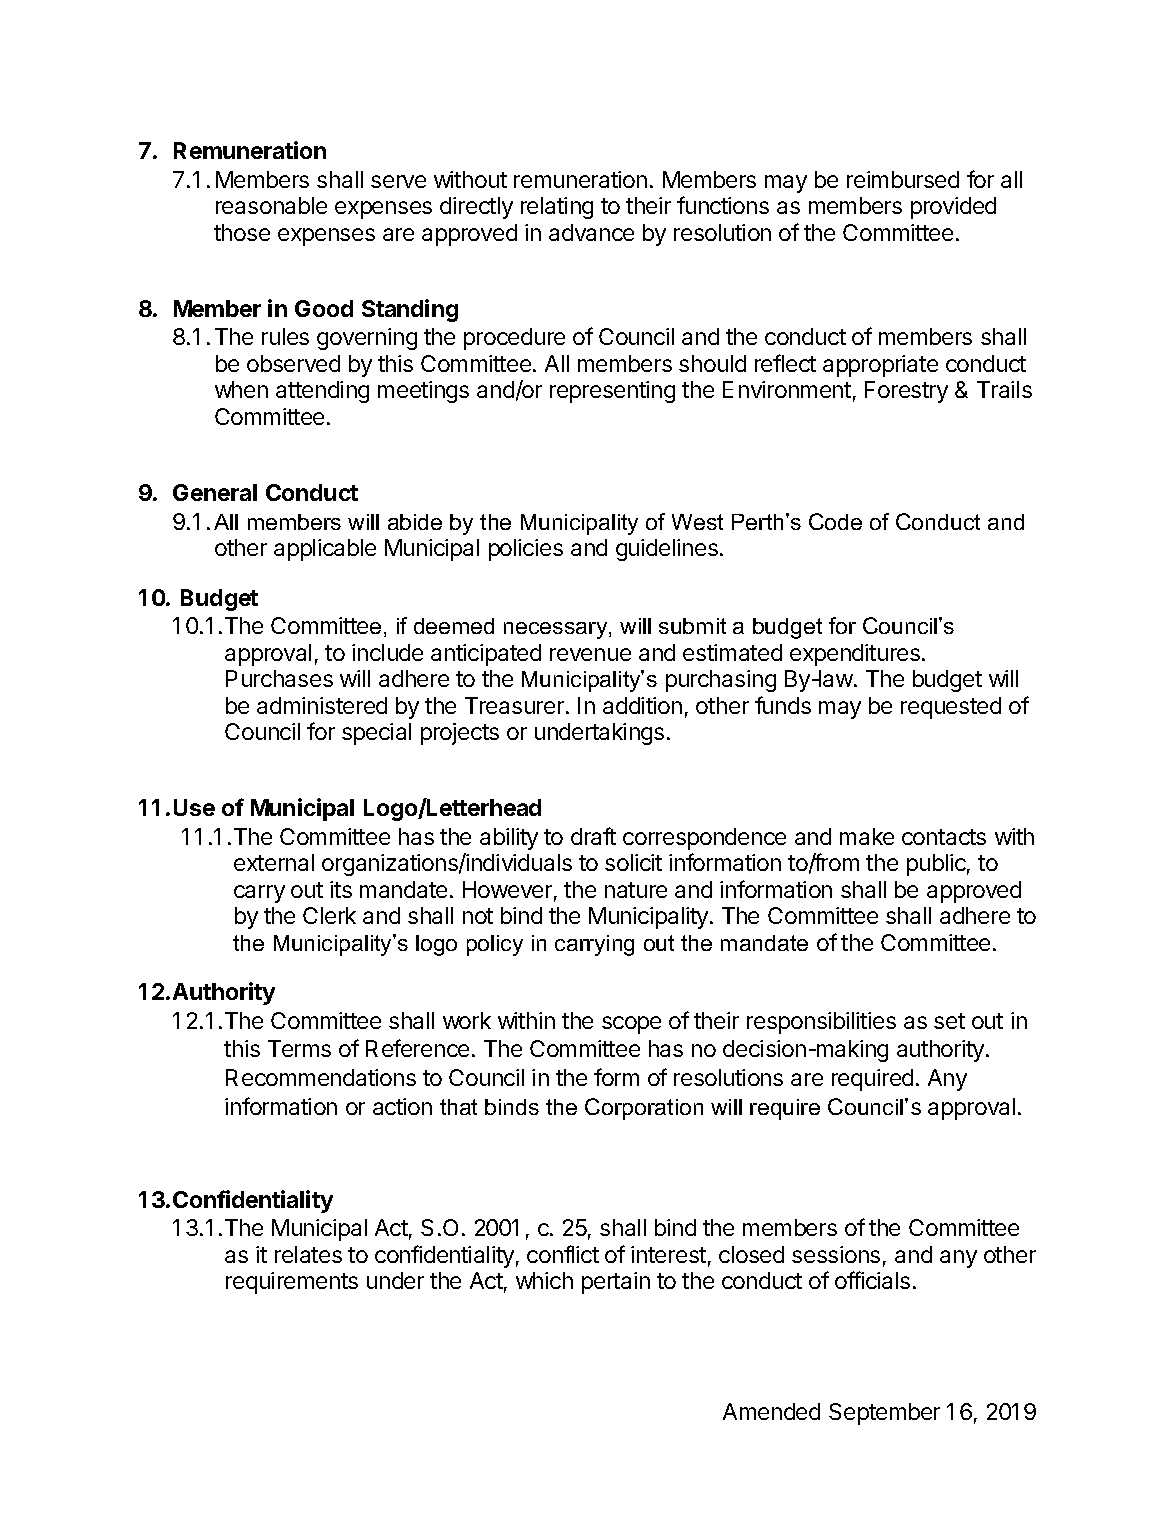 This page has height=1520, width=1175. What do you see at coordinates (593, 836) in the page?
I see `draft` at bounding box center [593, 836].
